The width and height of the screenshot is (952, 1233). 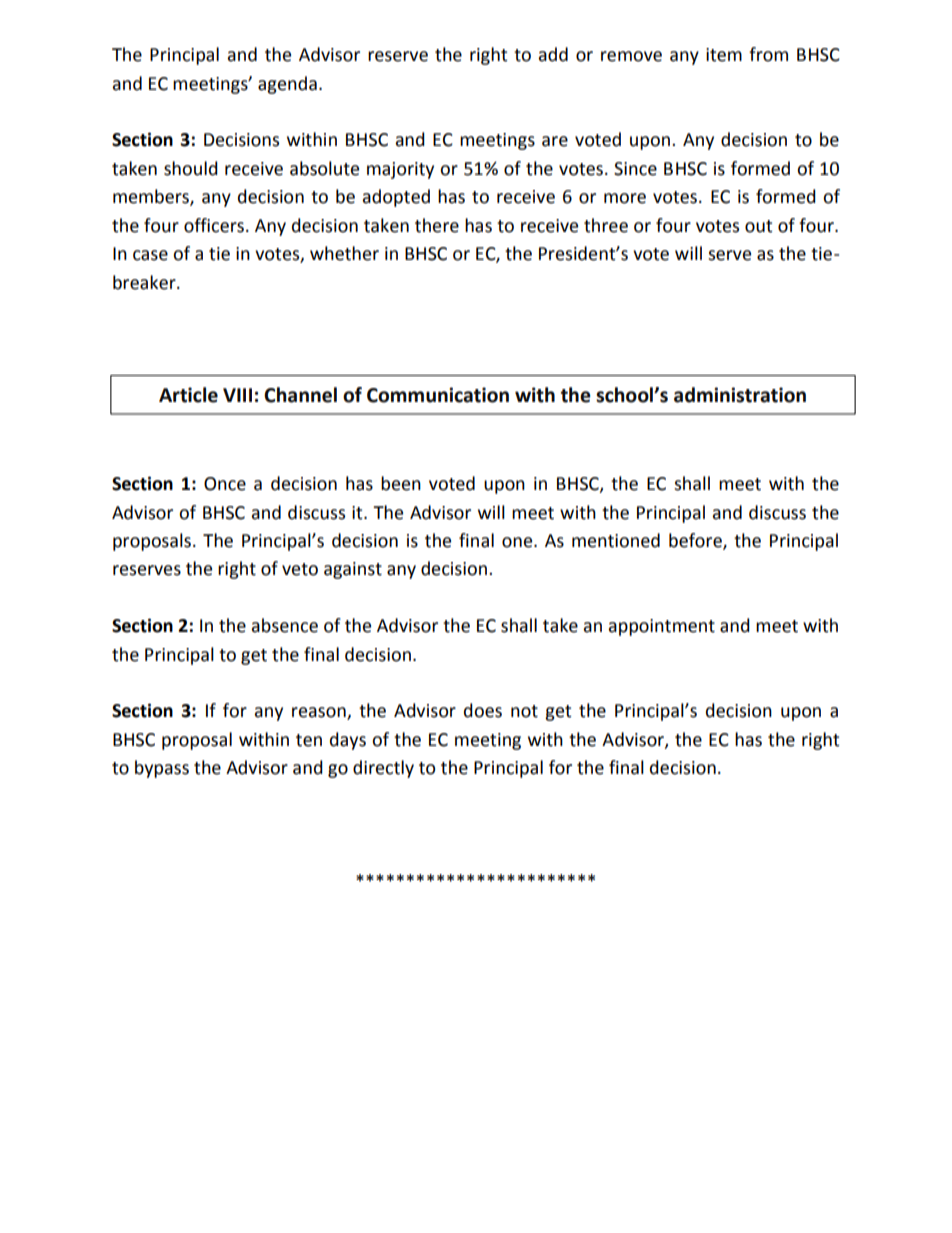 I want to click on not, so click(x=524, y=711).
